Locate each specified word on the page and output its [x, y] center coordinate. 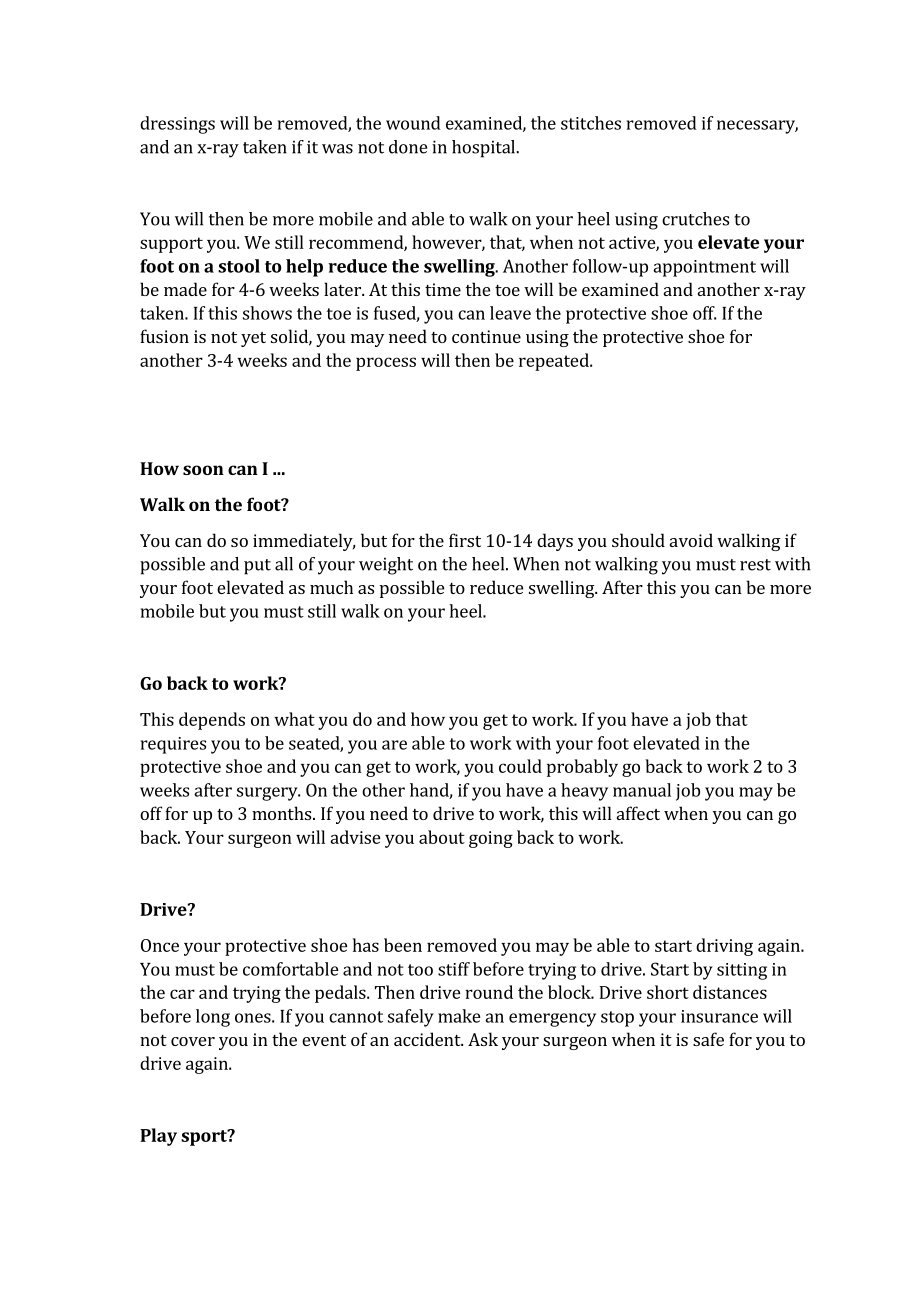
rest [755, 565]
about [442, 837]
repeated [555, 362]
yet [253, 339]
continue [486, 336]
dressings [177, 125]
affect [638, 813]
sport [205, 1137]
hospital [484, 149]
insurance [719, 1016]
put [257, 567]
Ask [483, 1039]
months [283, 813]
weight [386, 566]
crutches [695, 219]
